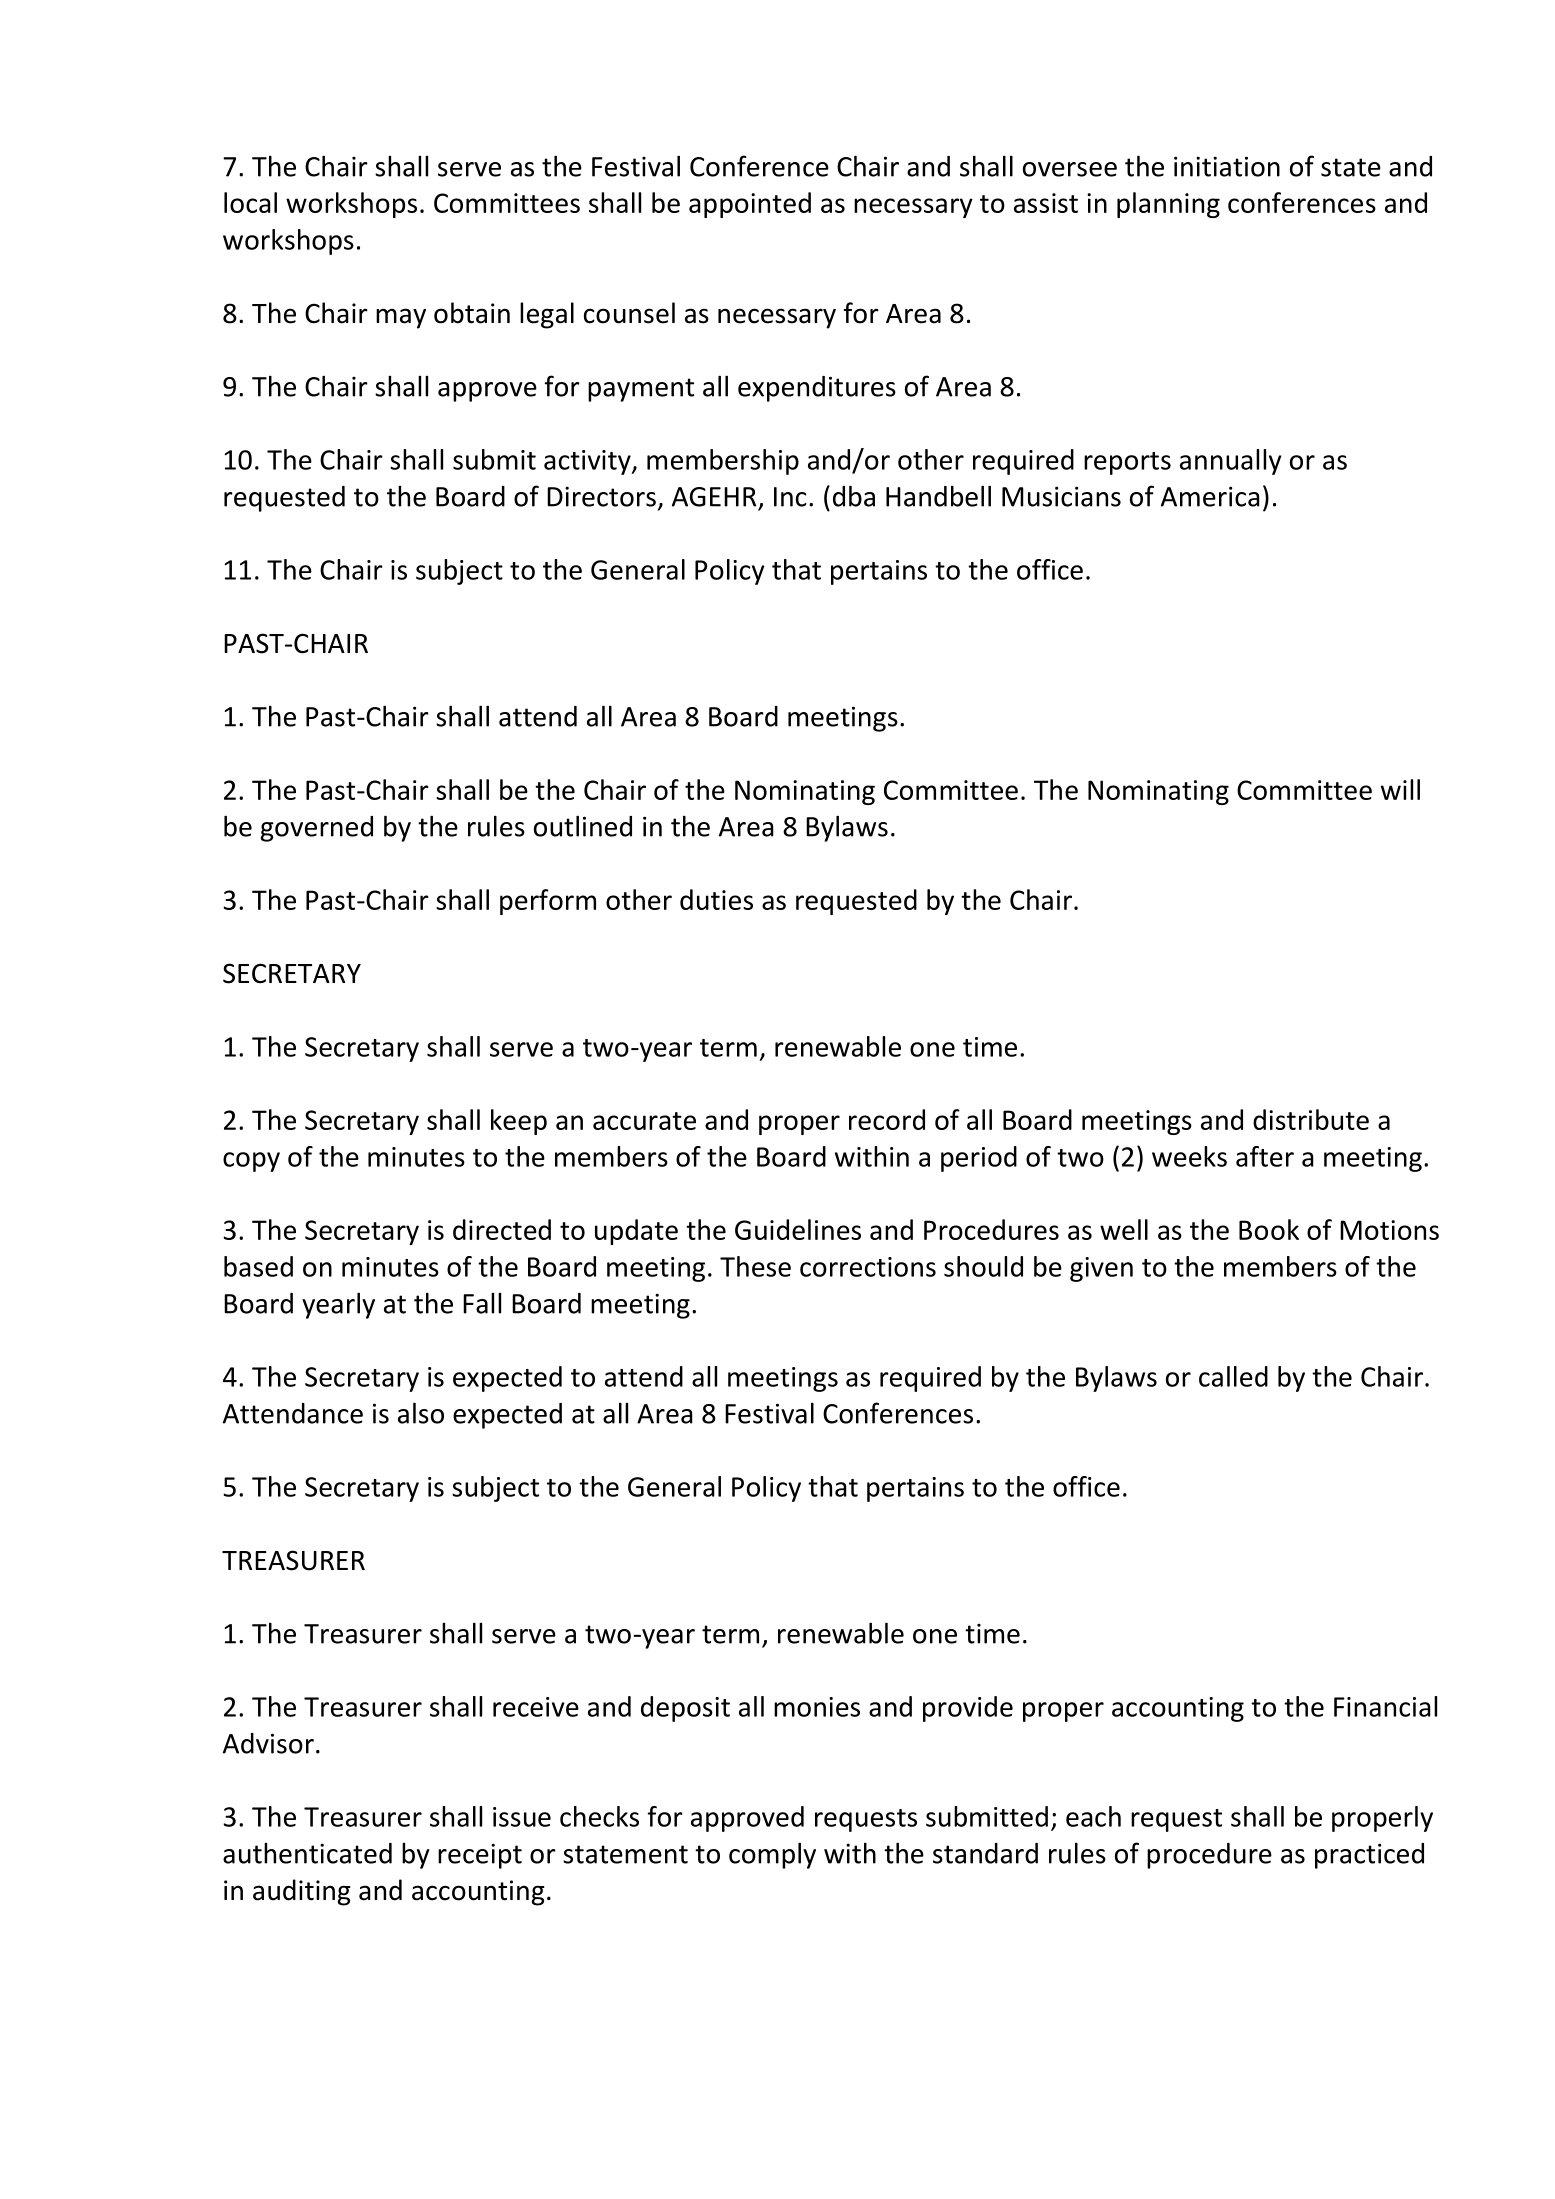 The height and width of the screenshot is (2199, 1555). What do you see at coordinates (1400, 789) in the screenshot?
I see `will` at bounding box center [1400, 789].
